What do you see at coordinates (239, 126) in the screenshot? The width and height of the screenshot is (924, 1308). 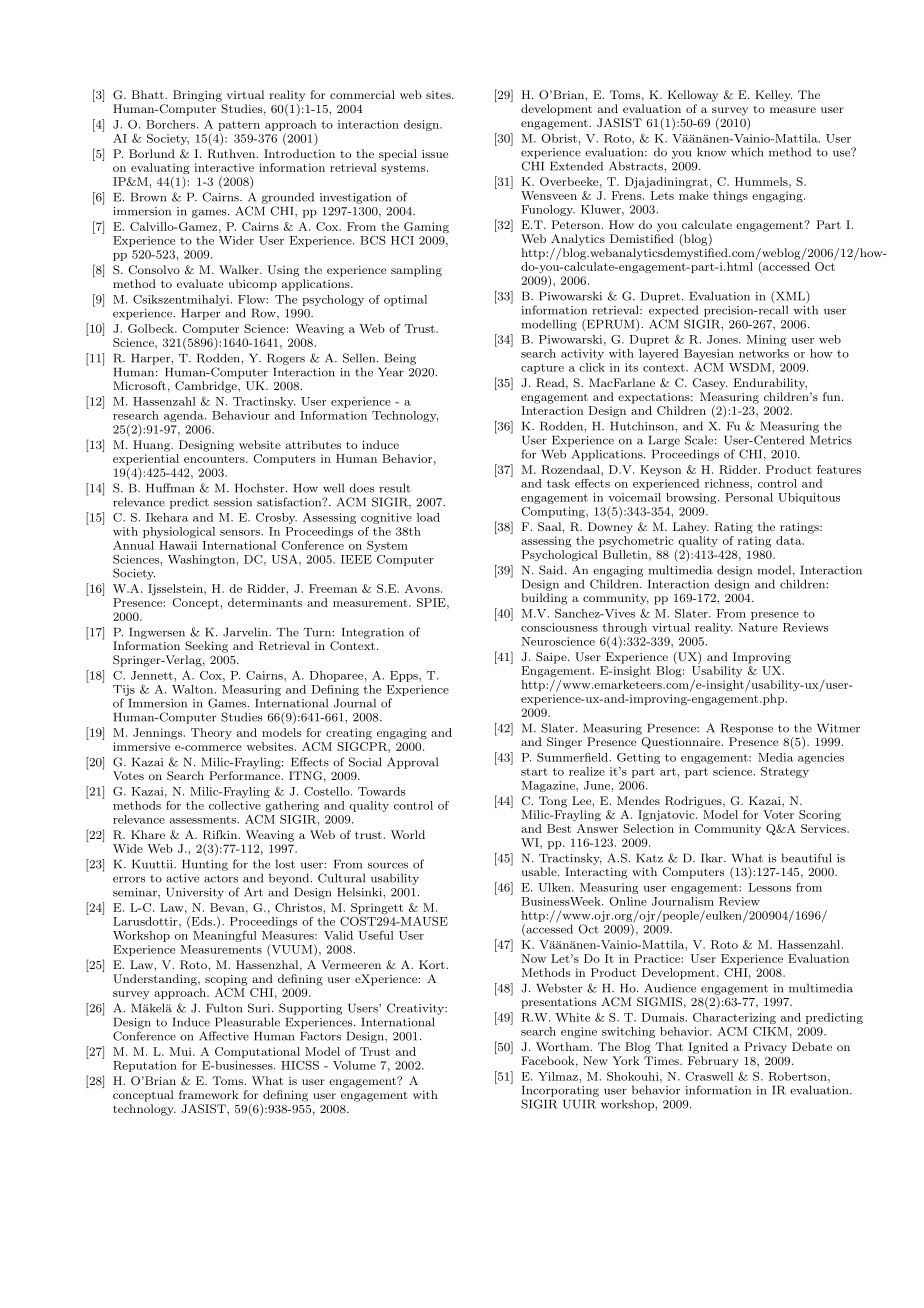 I see `pattern` at bounding box center [239, 126].
